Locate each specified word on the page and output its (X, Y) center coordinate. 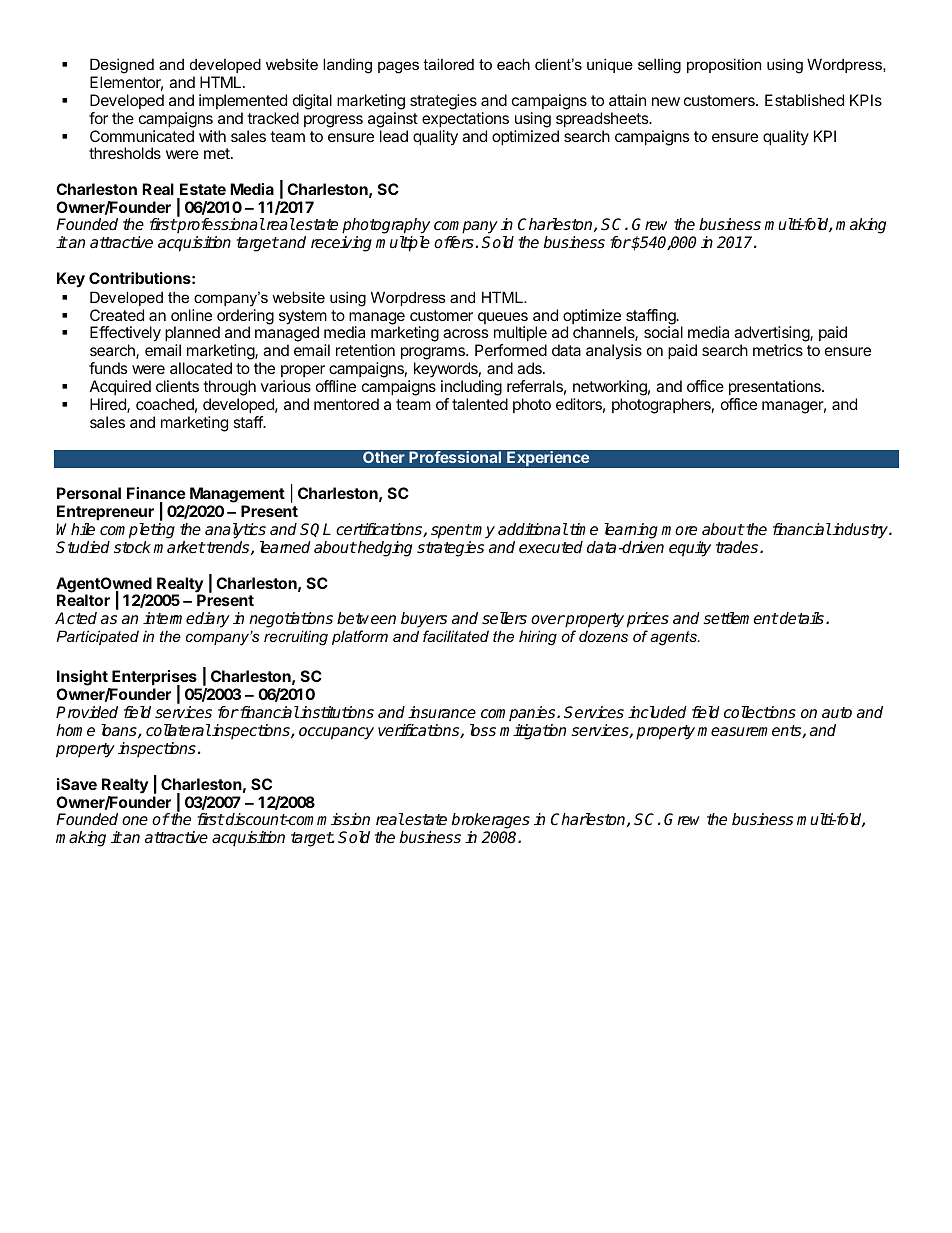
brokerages (490, 822)
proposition (724, 65)
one (135, 821)
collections (760, 712)
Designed (122, 66)
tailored (448, 64)
